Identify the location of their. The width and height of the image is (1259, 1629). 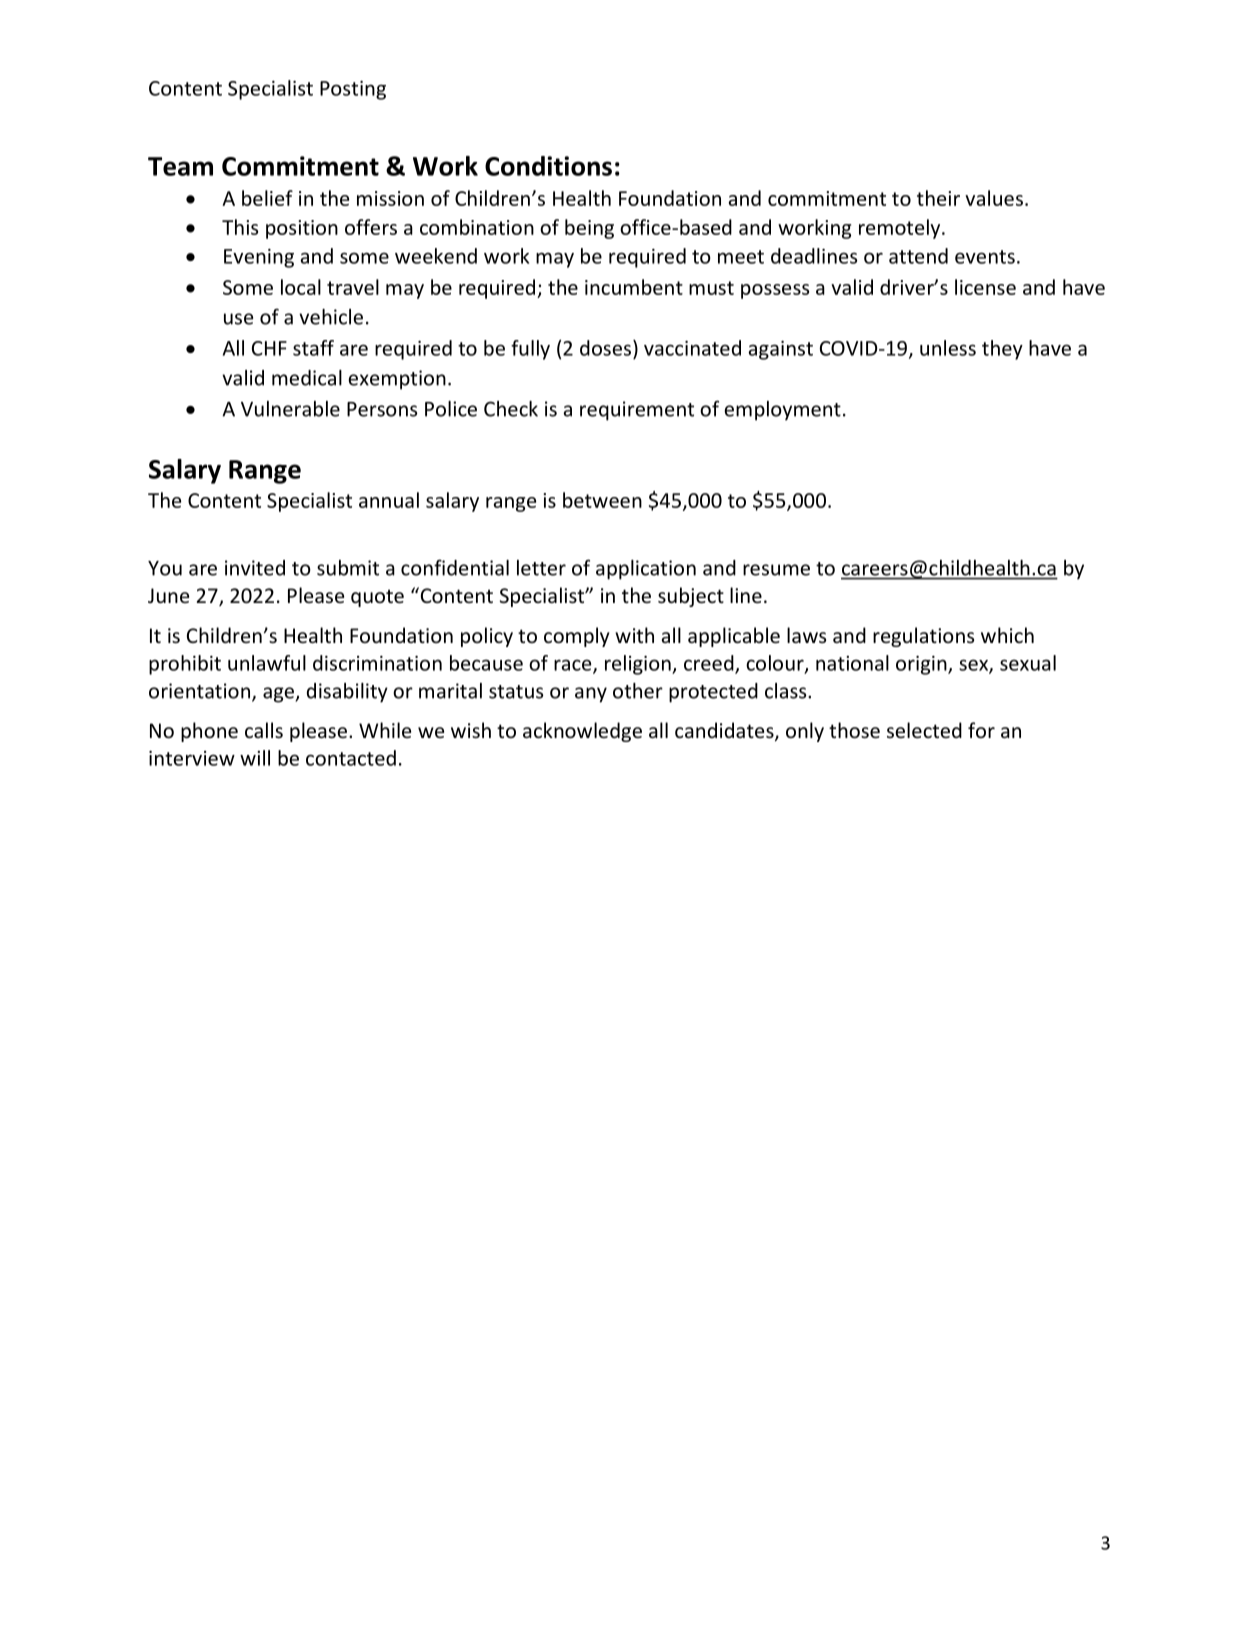
(938, 198).
